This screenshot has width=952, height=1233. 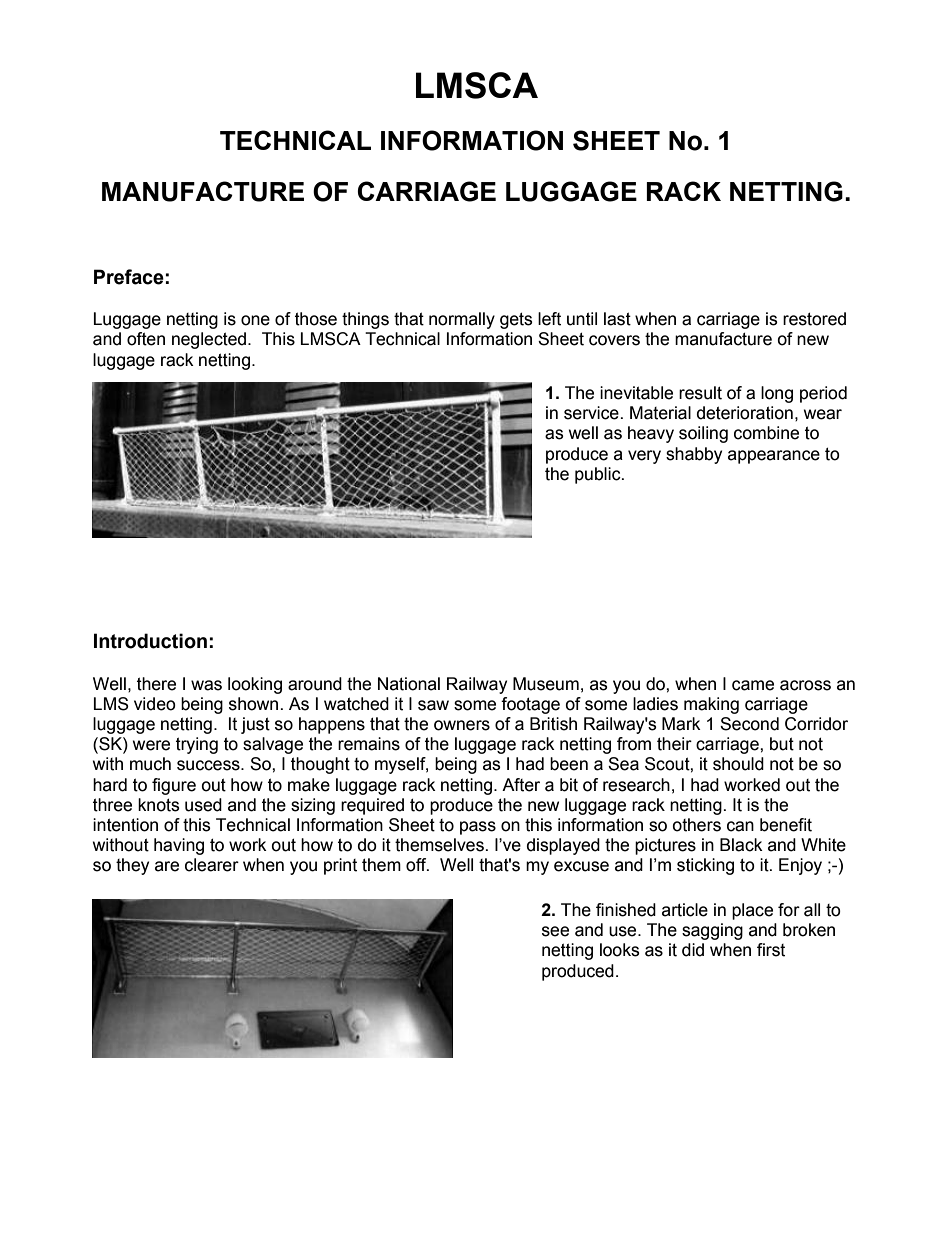 I want to click on National, so click(x=409, y=684).
